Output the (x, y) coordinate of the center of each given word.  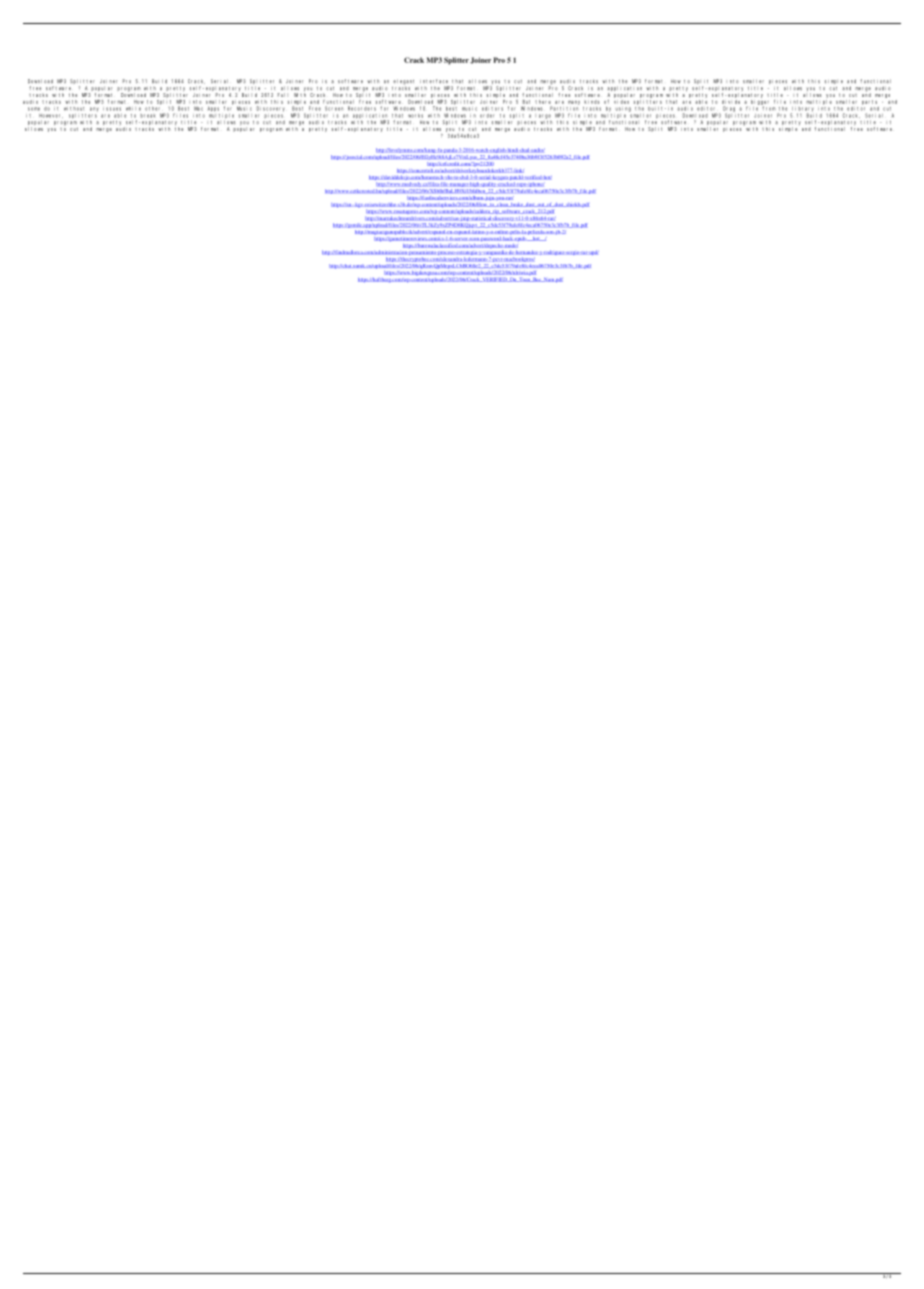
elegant (403, 83)
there (543, 102)
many (574, 103)
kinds (591, 102)
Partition (564, 108)
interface (434, 81)
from (769, 108)
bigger (760, 103)
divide (731, 102)
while (133, 109)
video (621, 102)
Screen (334, 108)
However (51, 116)
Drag (729, 110)
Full (283, 95)
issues (112, 109)
